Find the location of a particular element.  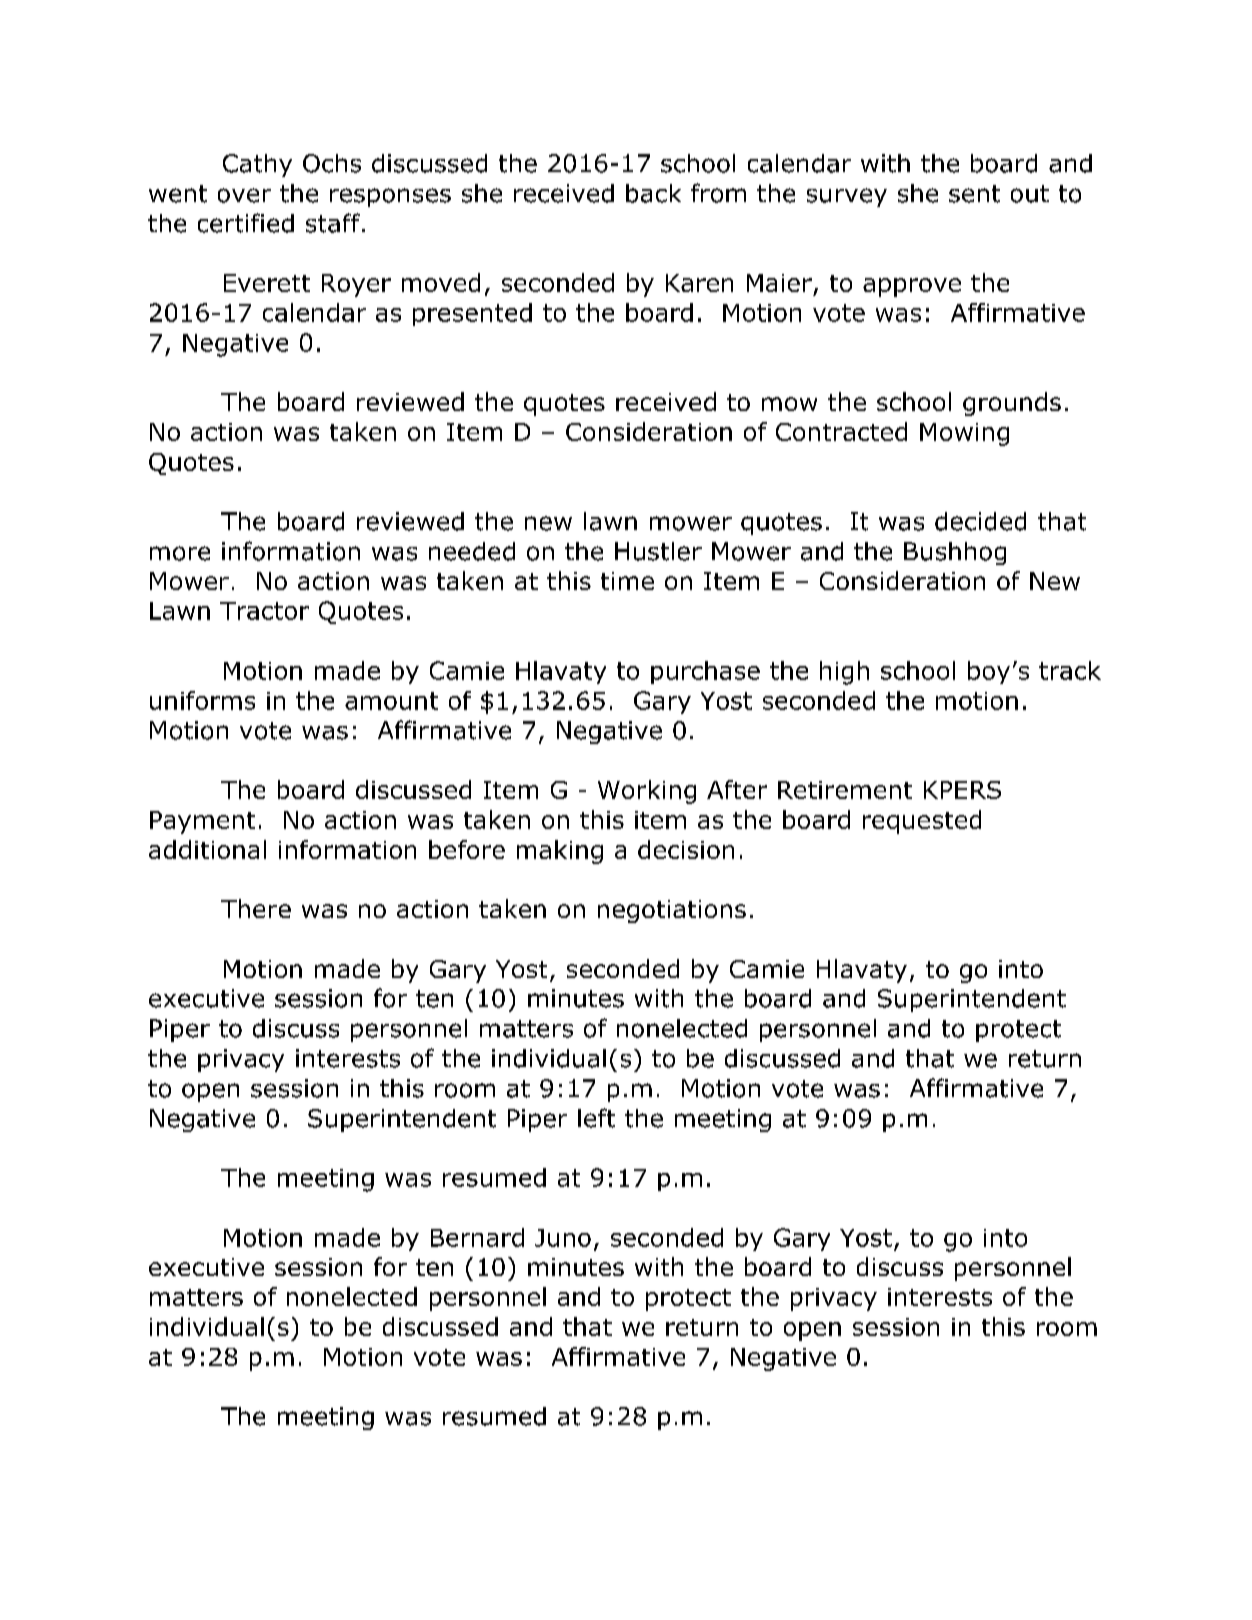

back is located at coordinates (653, 193).
